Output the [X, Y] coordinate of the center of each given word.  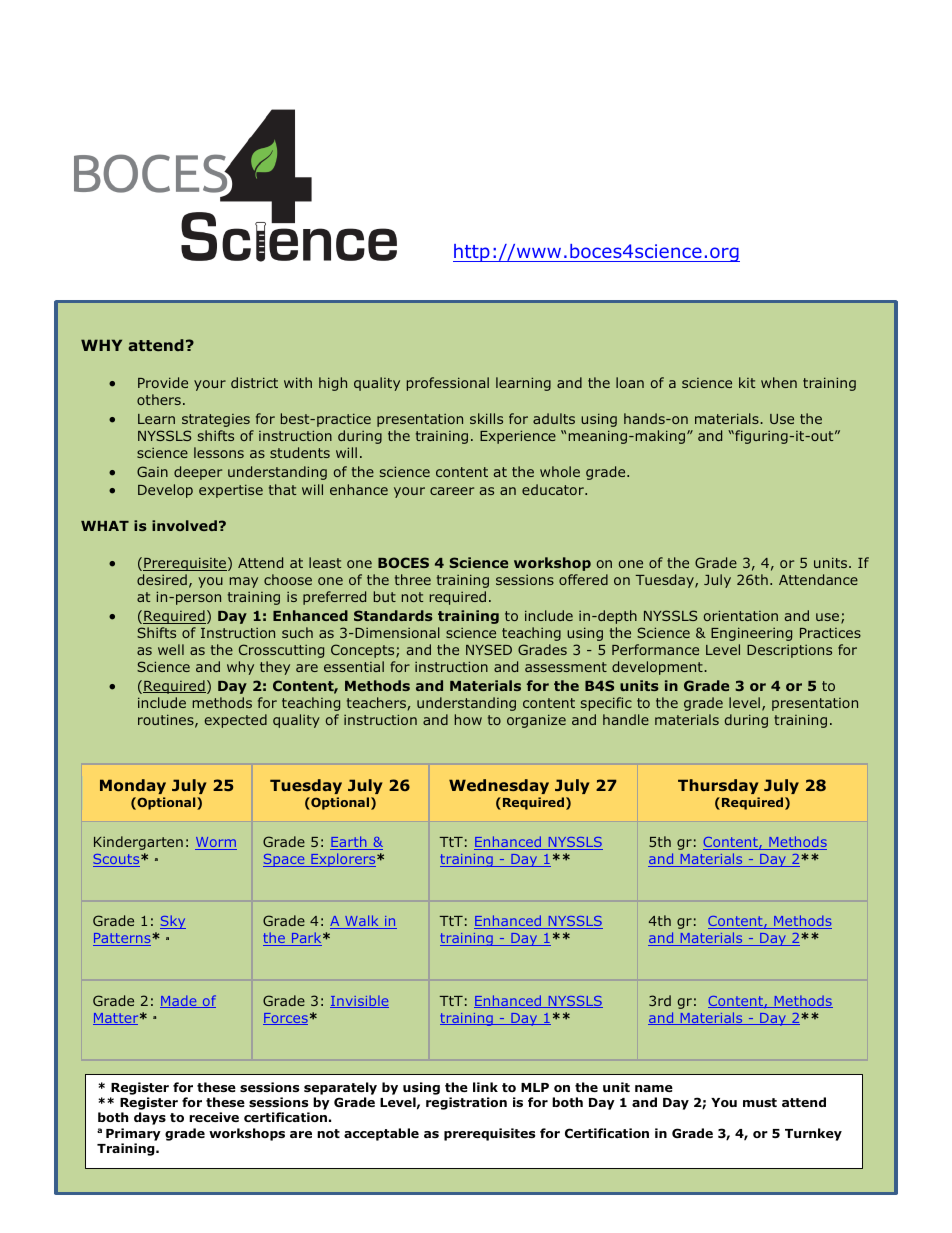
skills [486, 418]
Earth [349, 843]
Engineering [751, 634]
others [159, 399]
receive [214, 1117]
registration [466, 1103]
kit [747, 382]
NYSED [489, 649]
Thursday [718, 786]
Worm [216, 843]
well [171, 649]
